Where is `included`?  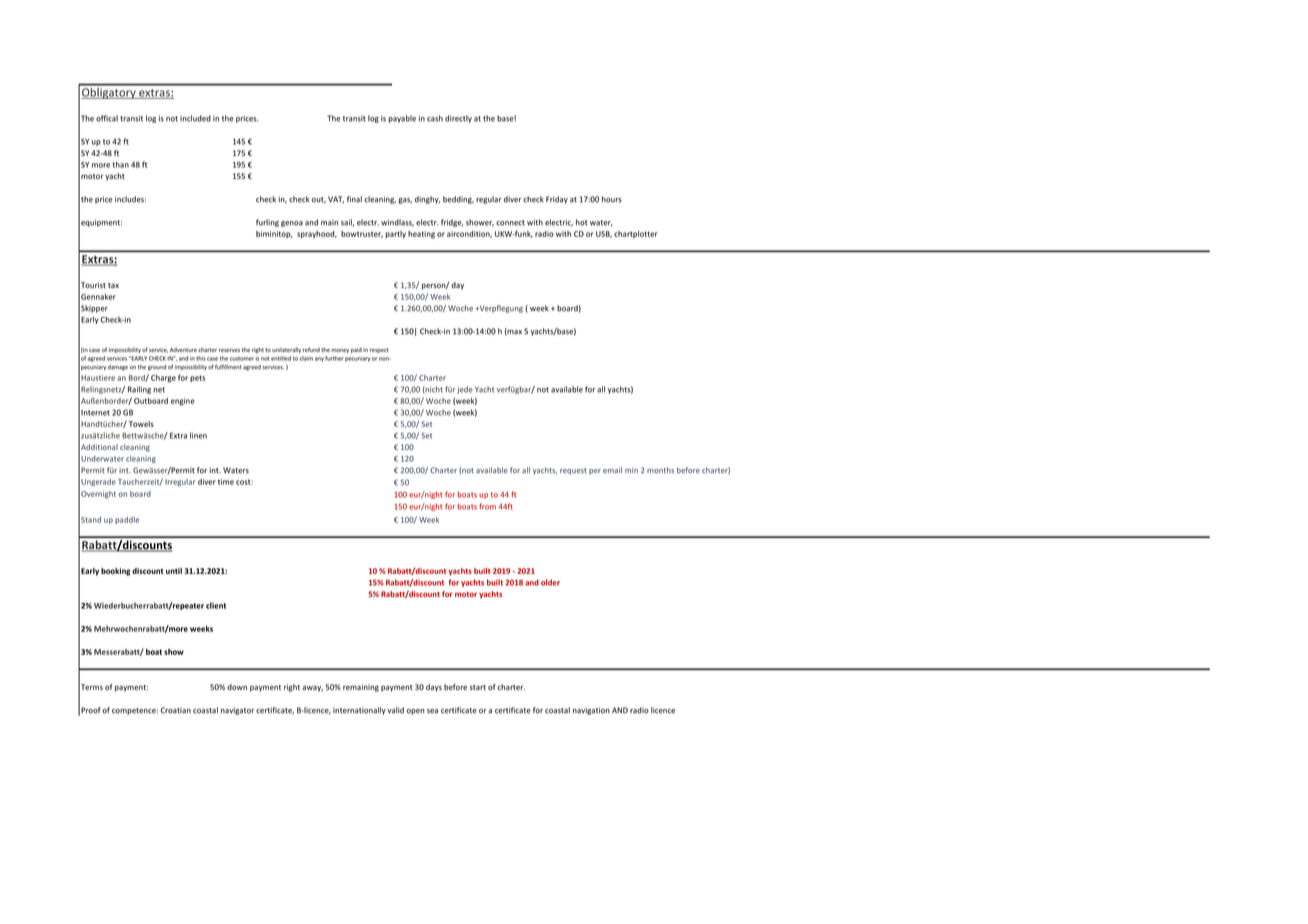
included is located at coordinates (195, 118).
